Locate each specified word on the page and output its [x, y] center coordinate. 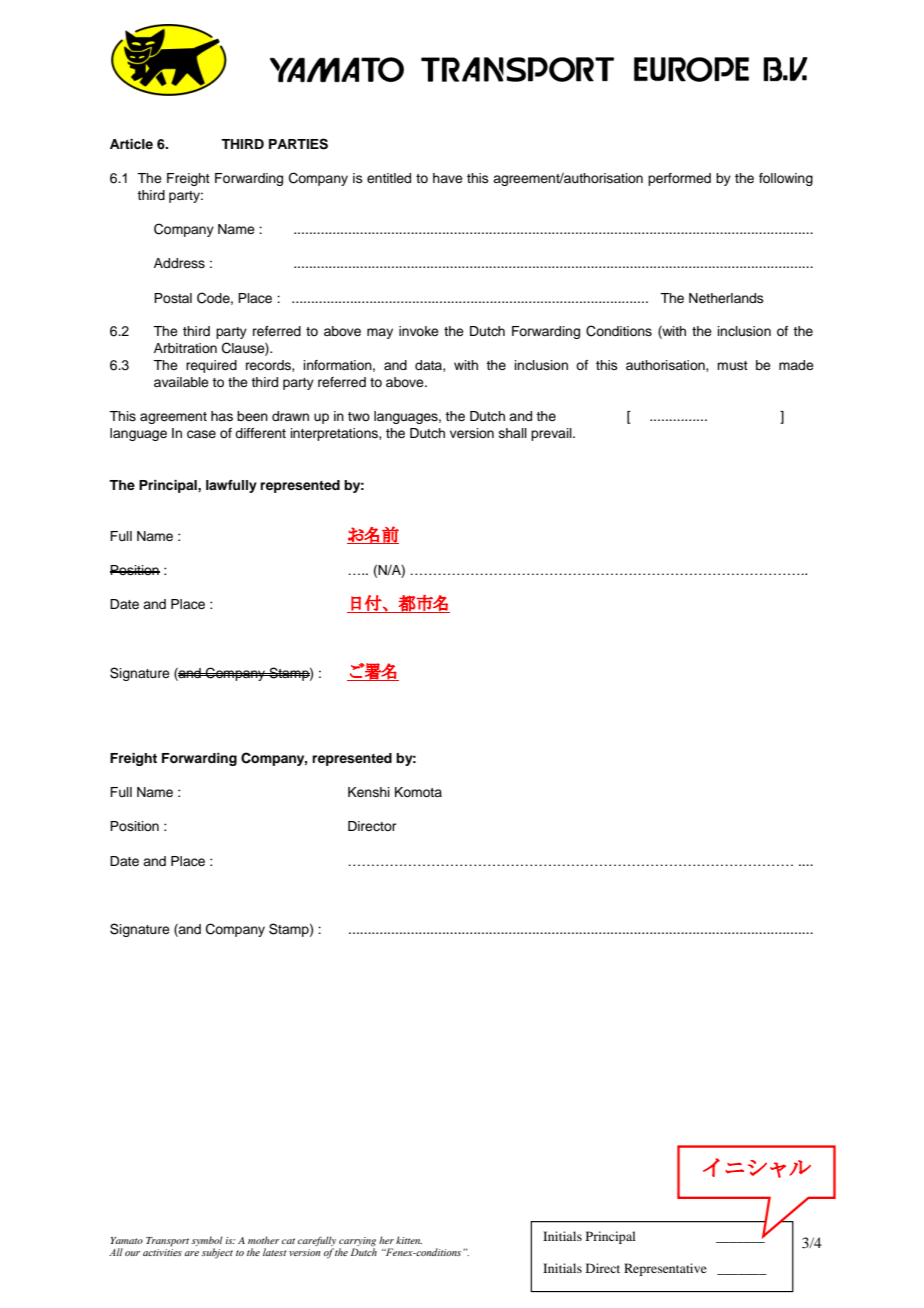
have [448, 178]
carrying [357, 1242]
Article [131, 144]
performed [679, 179]
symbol [207, 1241]
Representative [665, 1269]
